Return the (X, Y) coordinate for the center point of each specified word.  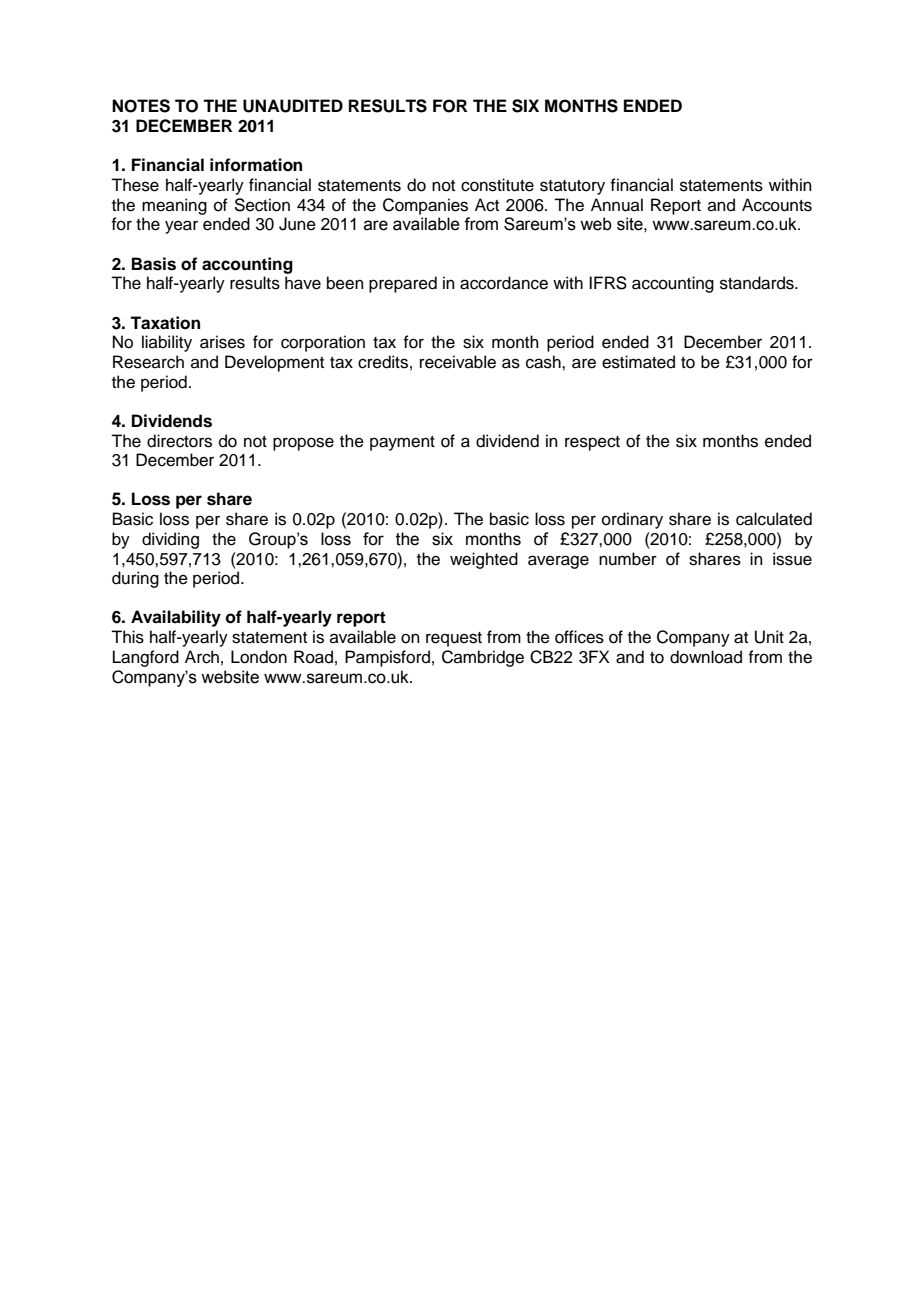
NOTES (141, 106)
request (454, 639)
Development (274, 363)
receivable (458, 362)
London (259, 657)
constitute (497, 185)
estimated (638, 362)
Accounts (777, 205)
